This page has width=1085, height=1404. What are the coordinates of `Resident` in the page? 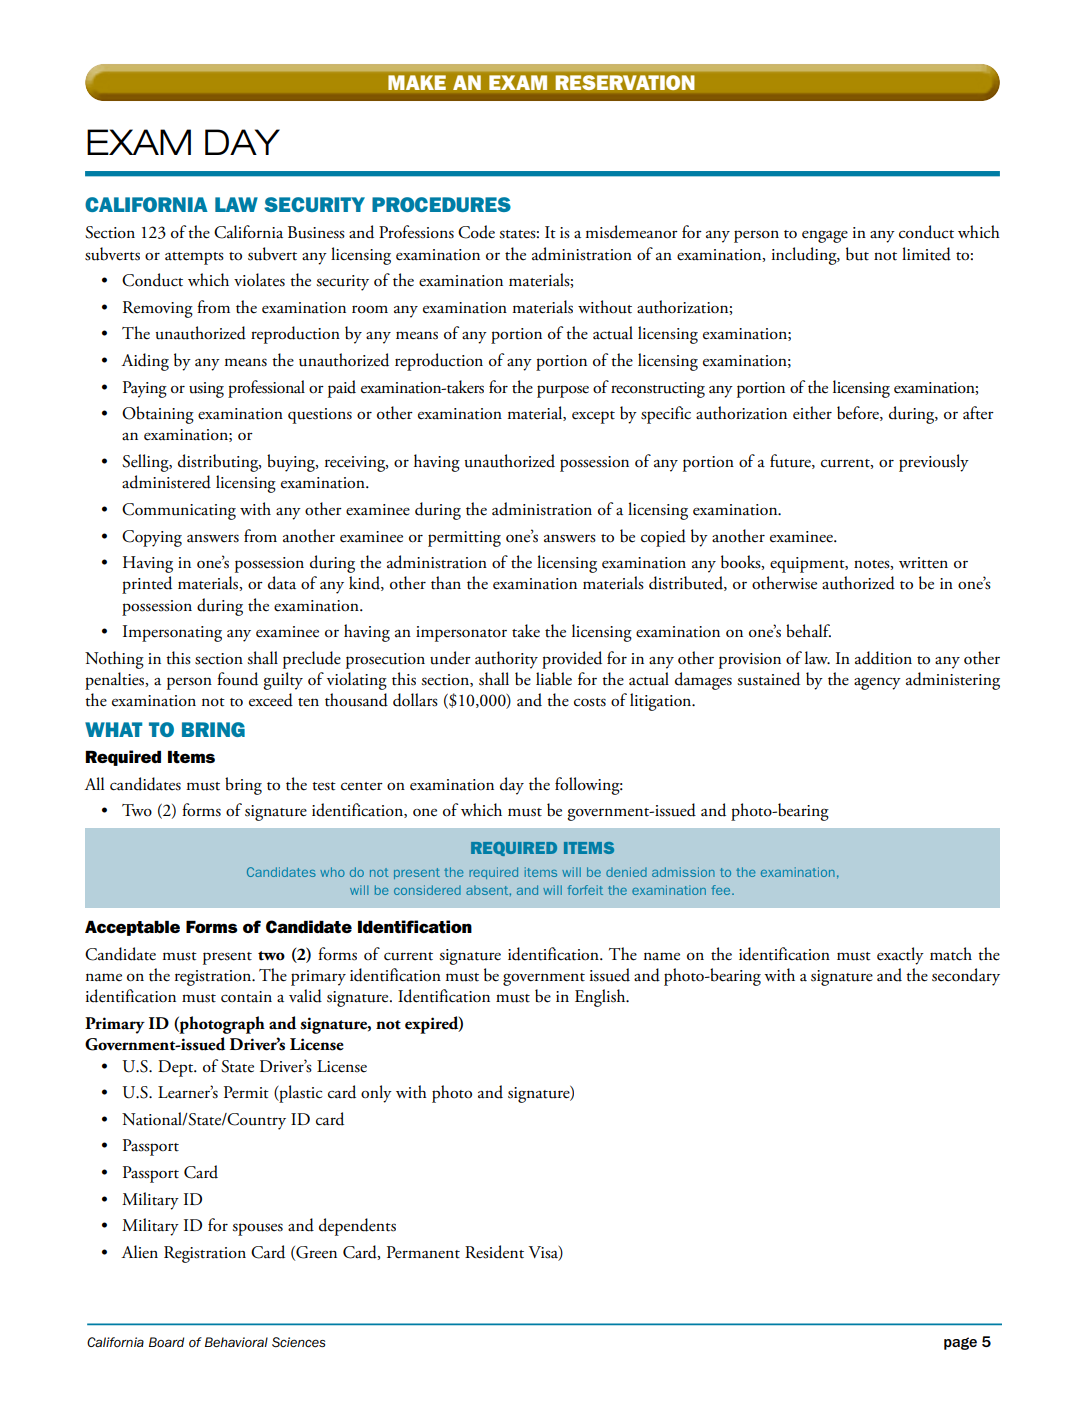 It's located at (494, 1252).
